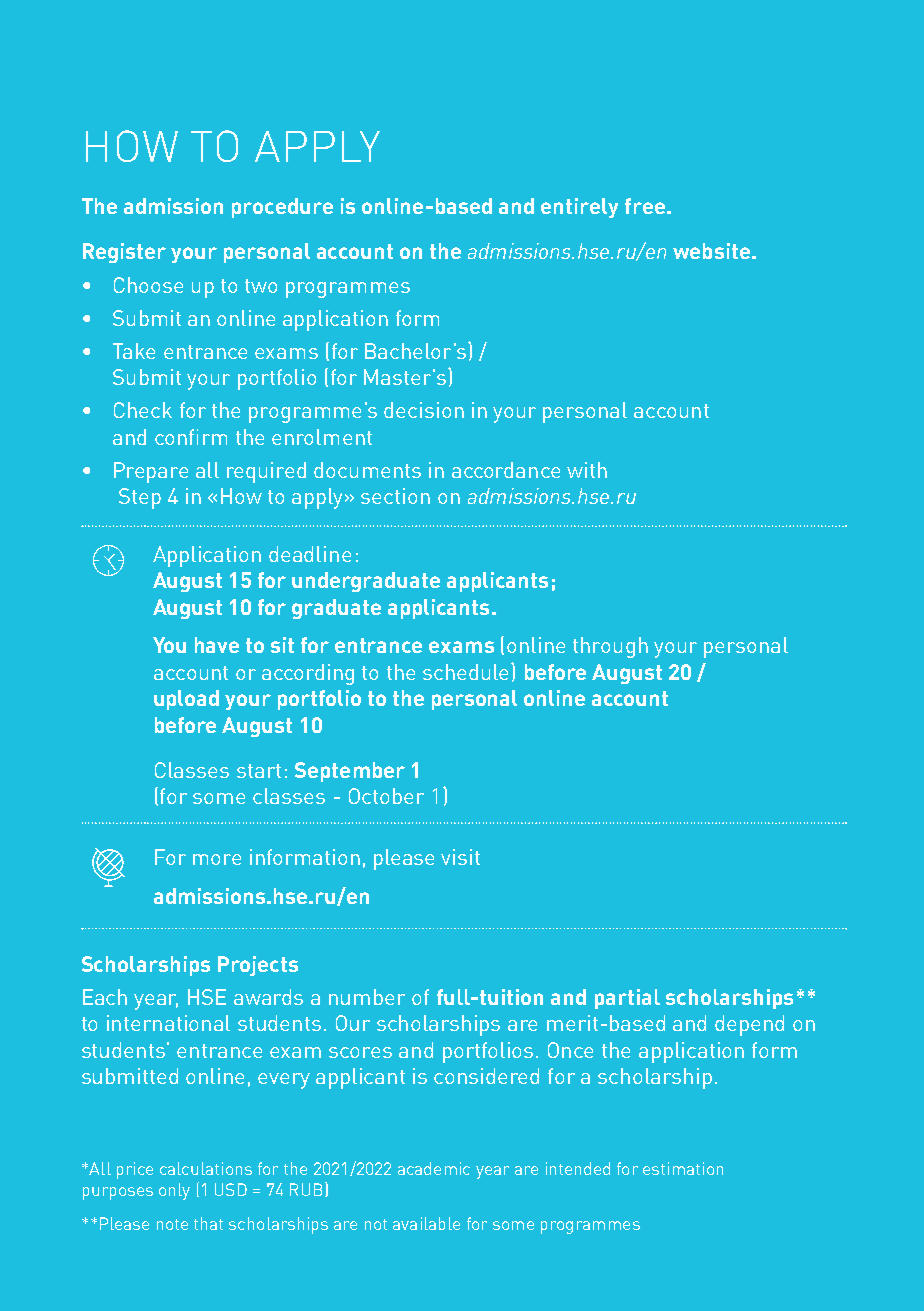  What do you see at coordinates (174, 1191) in the screenshot?
I see `only` at bounding box center [174, 1191].
